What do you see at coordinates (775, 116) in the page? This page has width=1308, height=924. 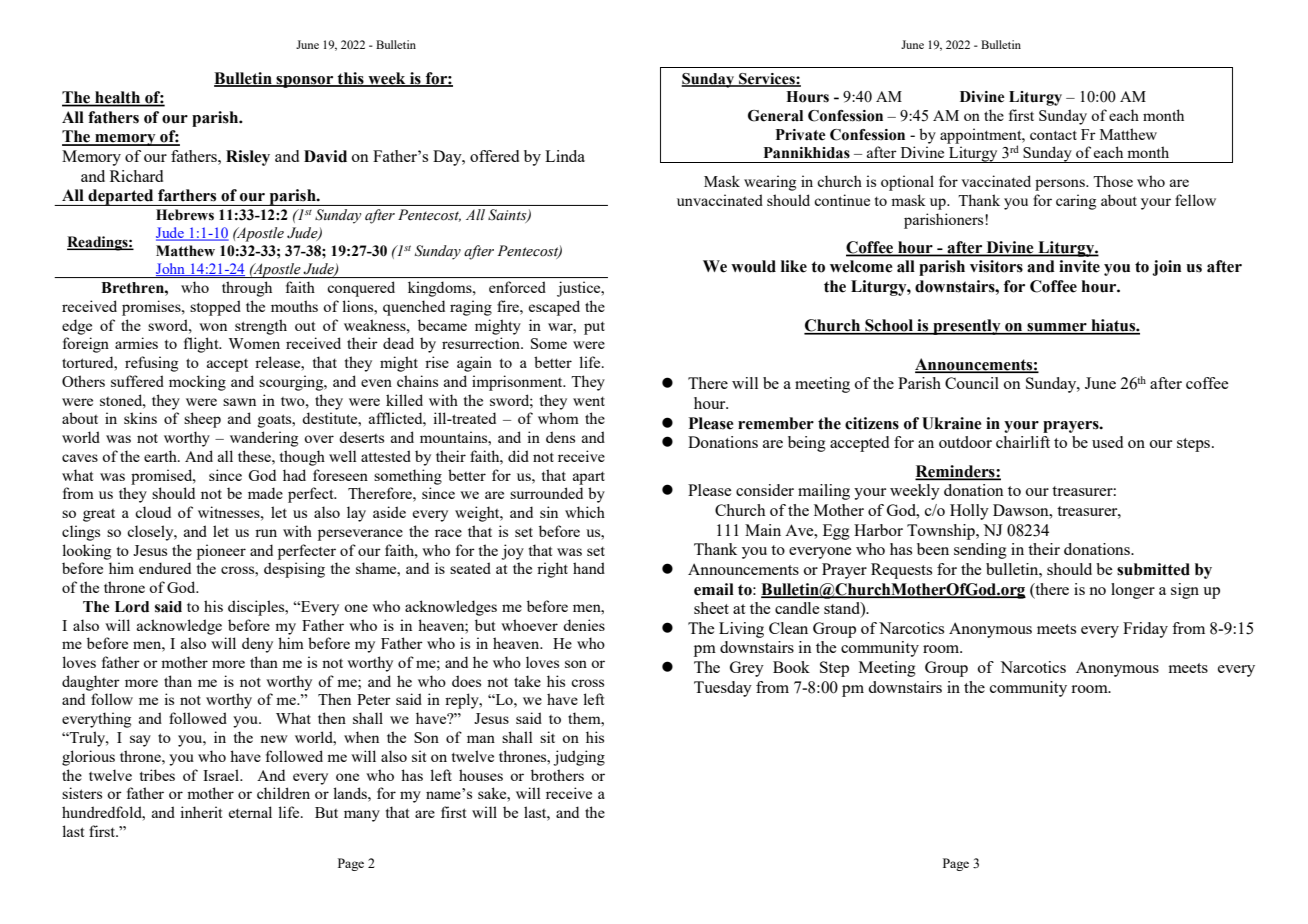 I see `General` at bounding box center [775, 116].
